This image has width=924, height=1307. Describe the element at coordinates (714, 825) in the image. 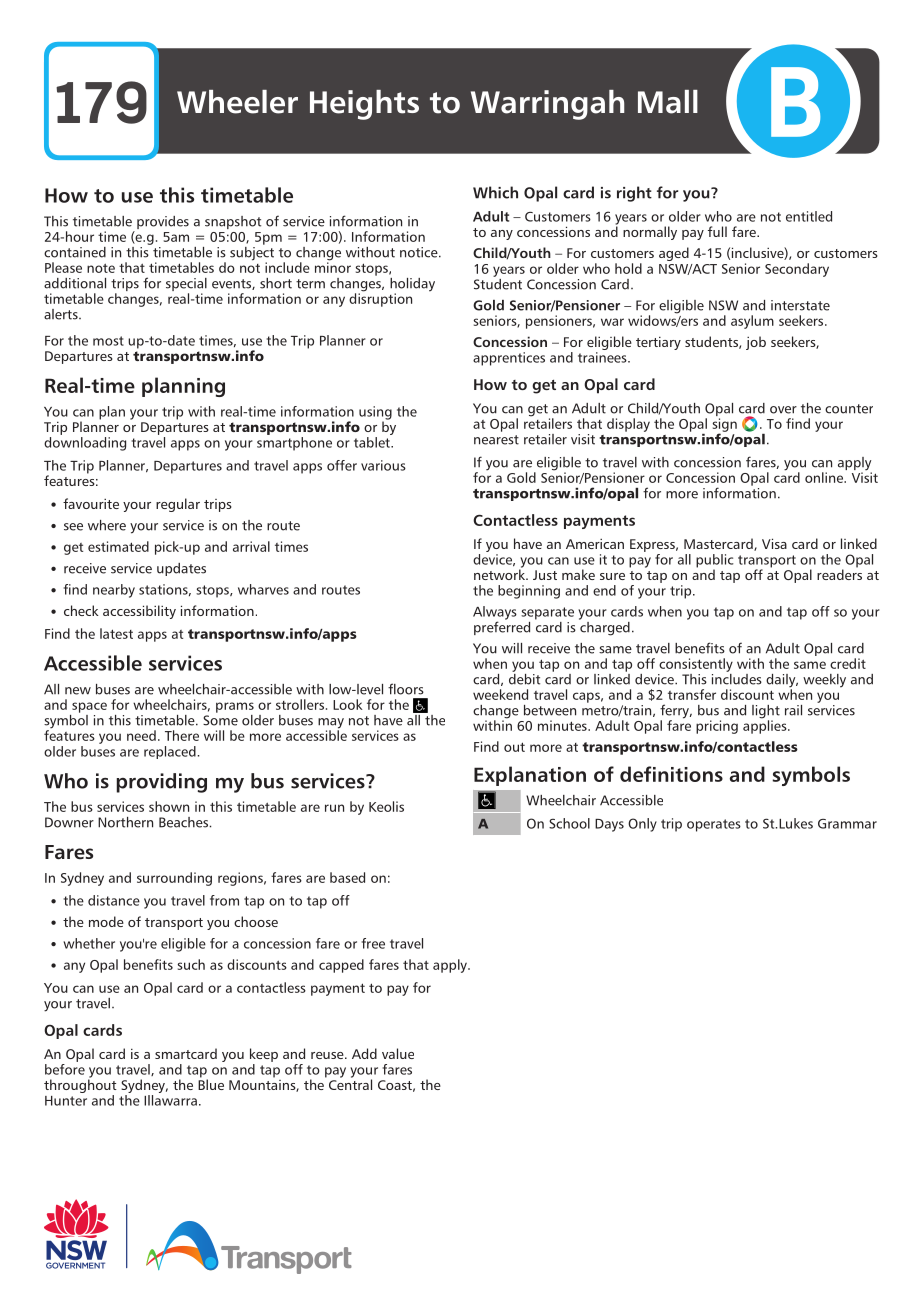

I see `operates` at that location.
